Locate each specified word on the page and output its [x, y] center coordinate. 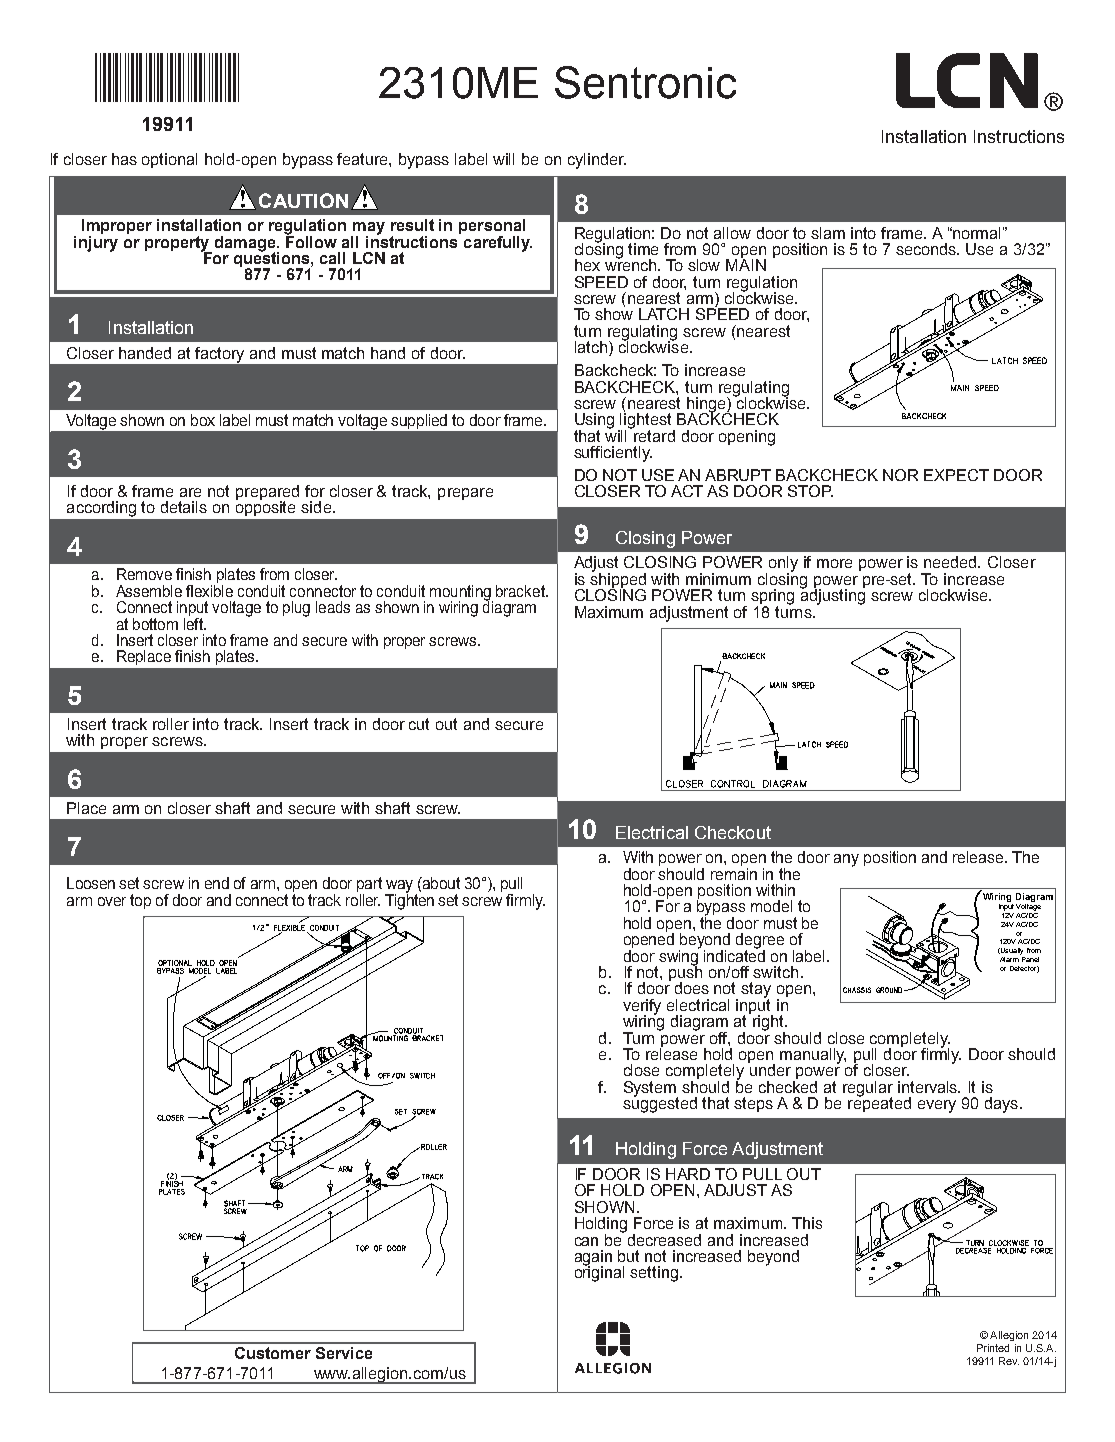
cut [419, 724]
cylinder [597, 161]
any [846, 860]
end [217, 883]
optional [169, 160]
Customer [273, 1353]
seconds [927, 249]
